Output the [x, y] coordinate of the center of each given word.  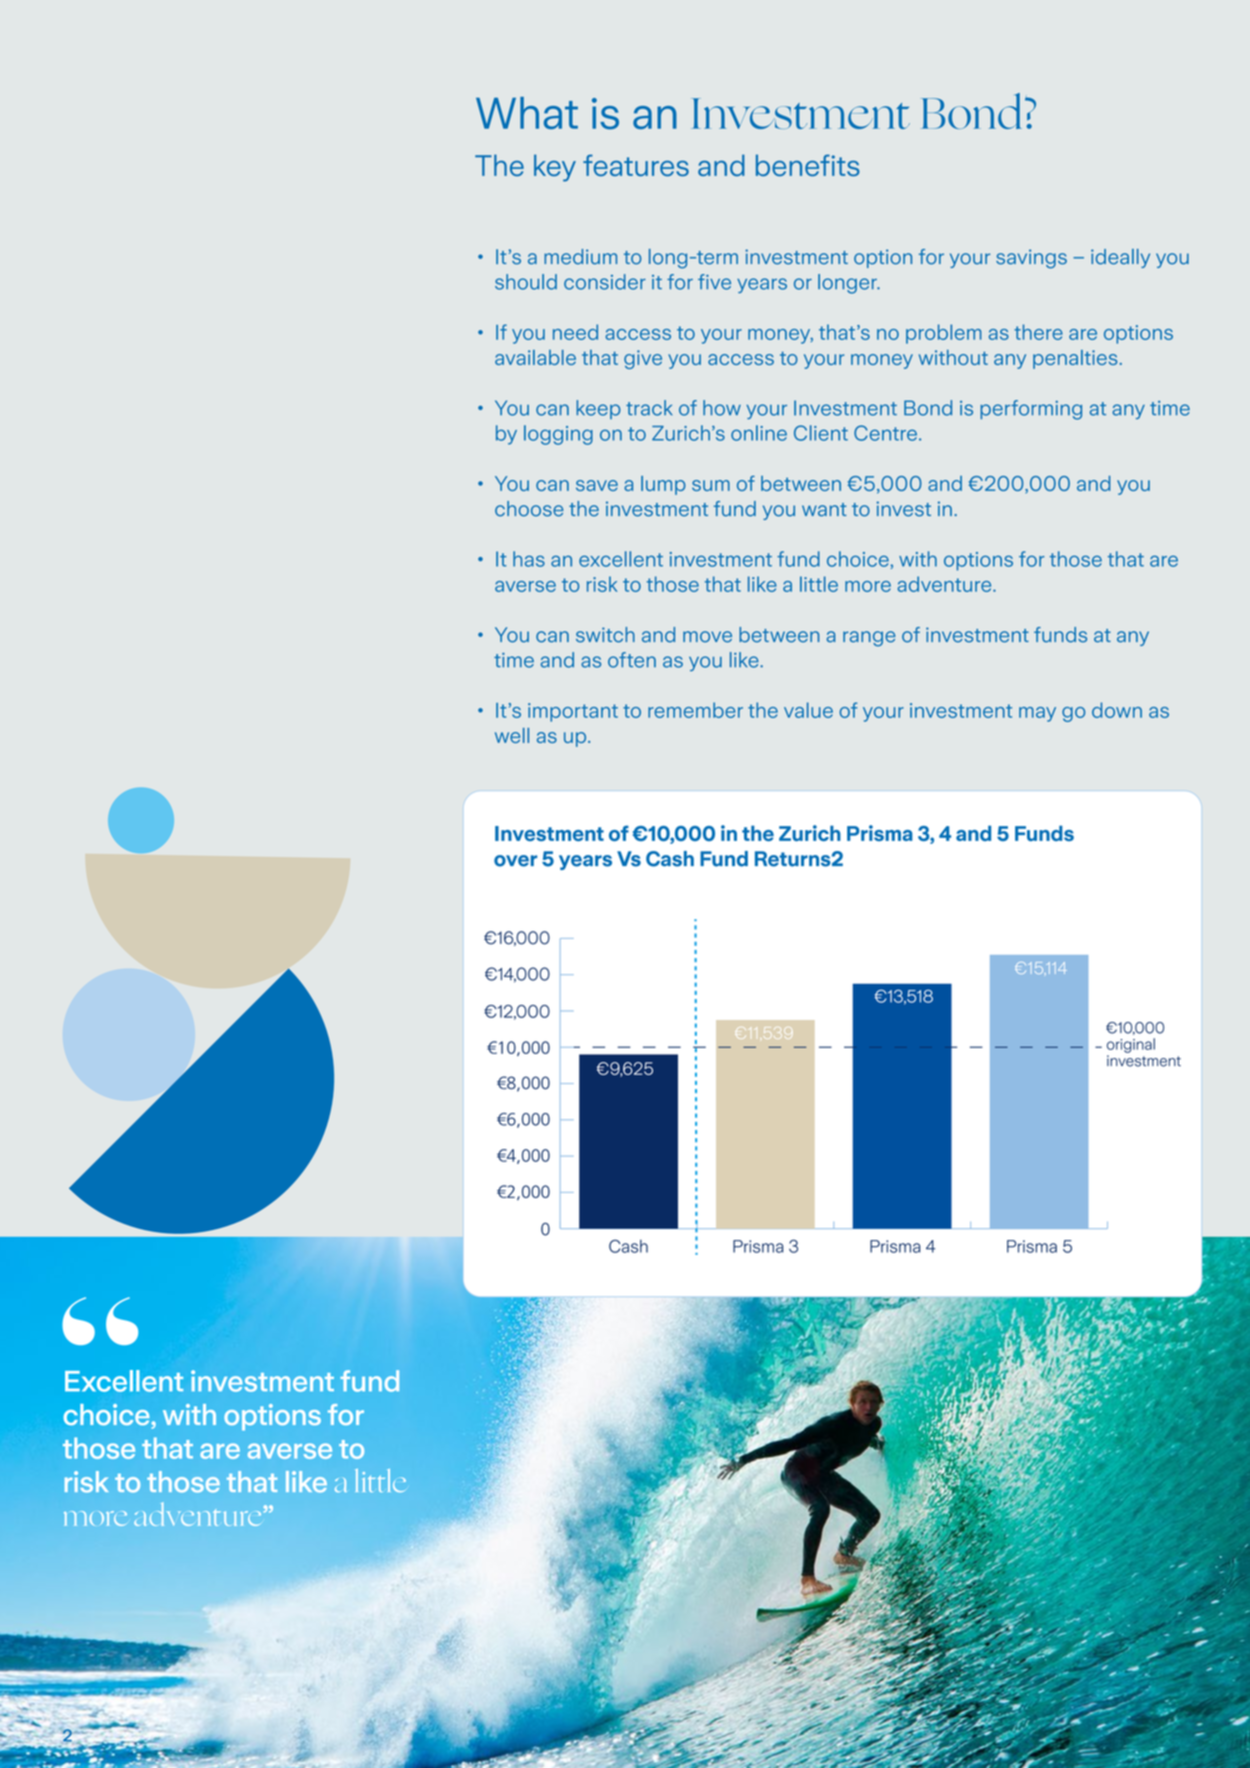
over [515, 861]
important [573, 712]
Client [821, 433]
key [555, 168]
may [1037, 714]
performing [1031, 410]
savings [1031, 259]
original [1131, 1045]
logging [558, 435]
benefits [808, 165]
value [808, 710]
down [1117, 710]
